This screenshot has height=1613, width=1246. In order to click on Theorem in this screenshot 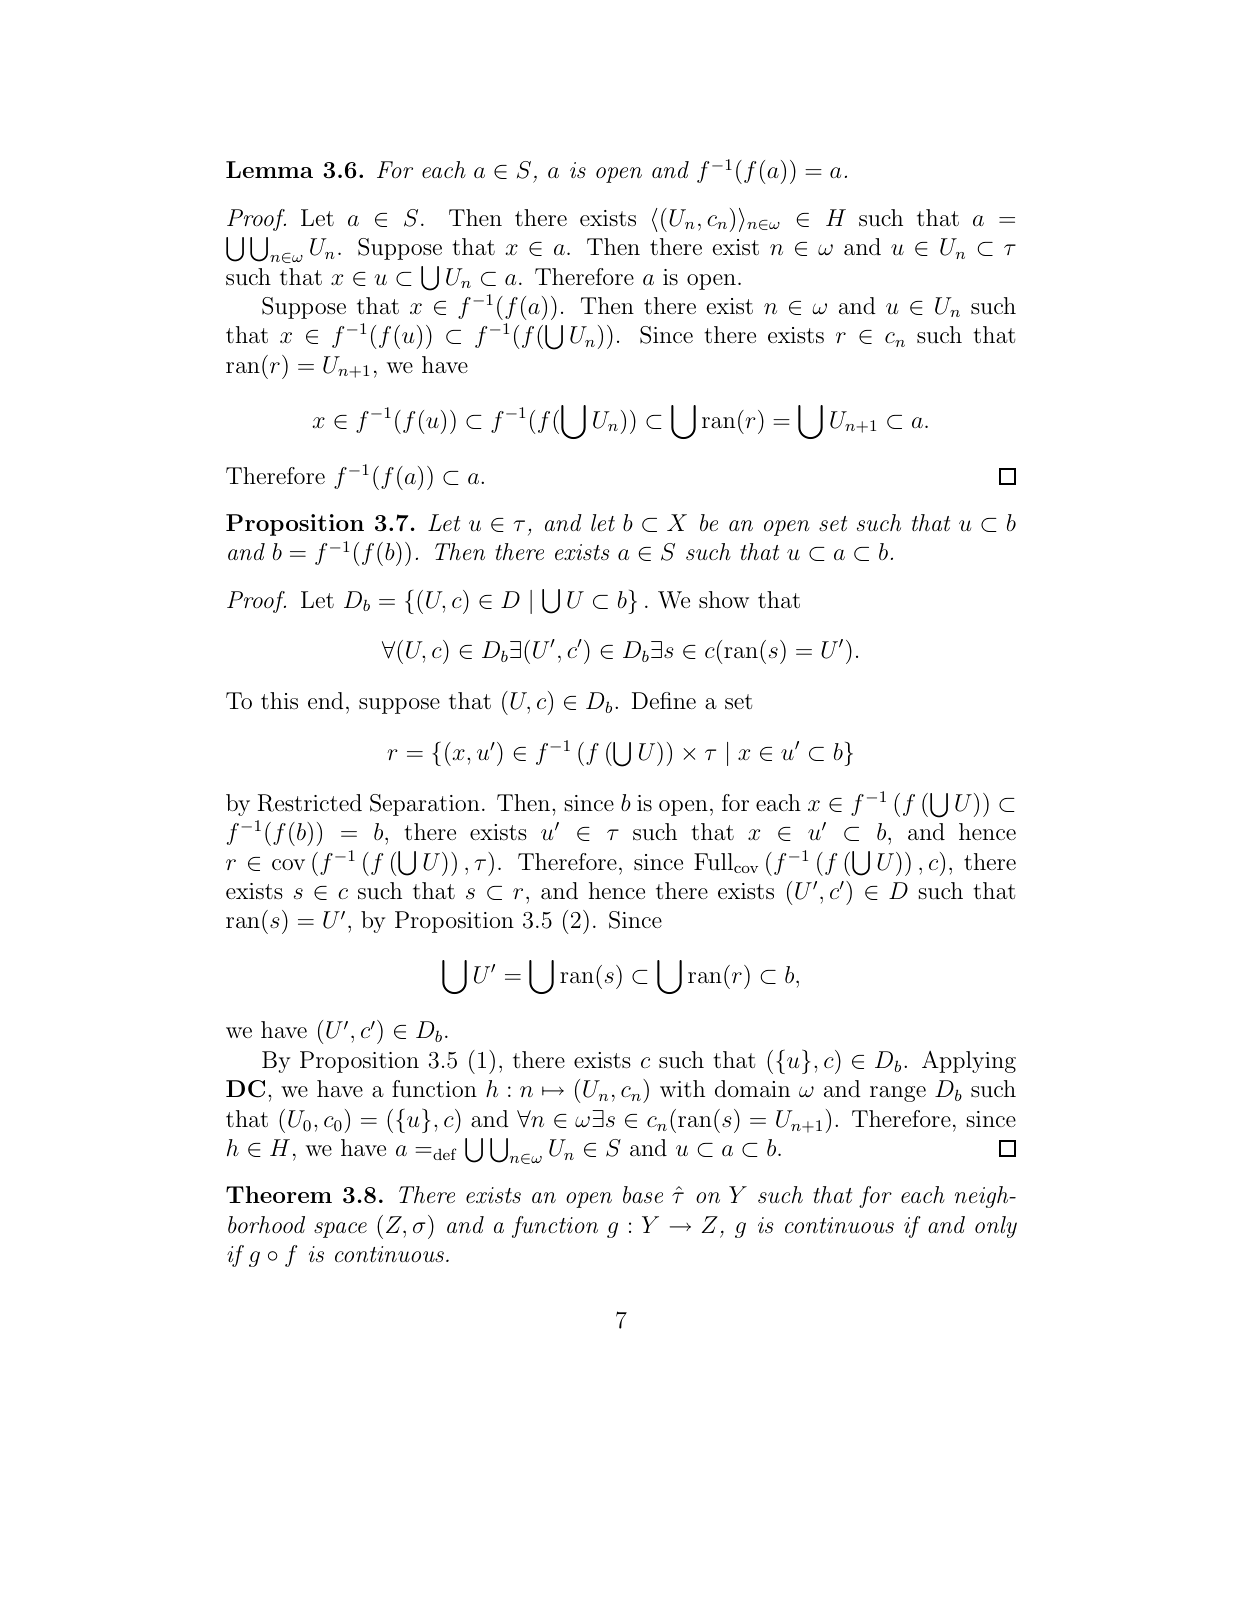, I will do `click(279, 1194)`.
